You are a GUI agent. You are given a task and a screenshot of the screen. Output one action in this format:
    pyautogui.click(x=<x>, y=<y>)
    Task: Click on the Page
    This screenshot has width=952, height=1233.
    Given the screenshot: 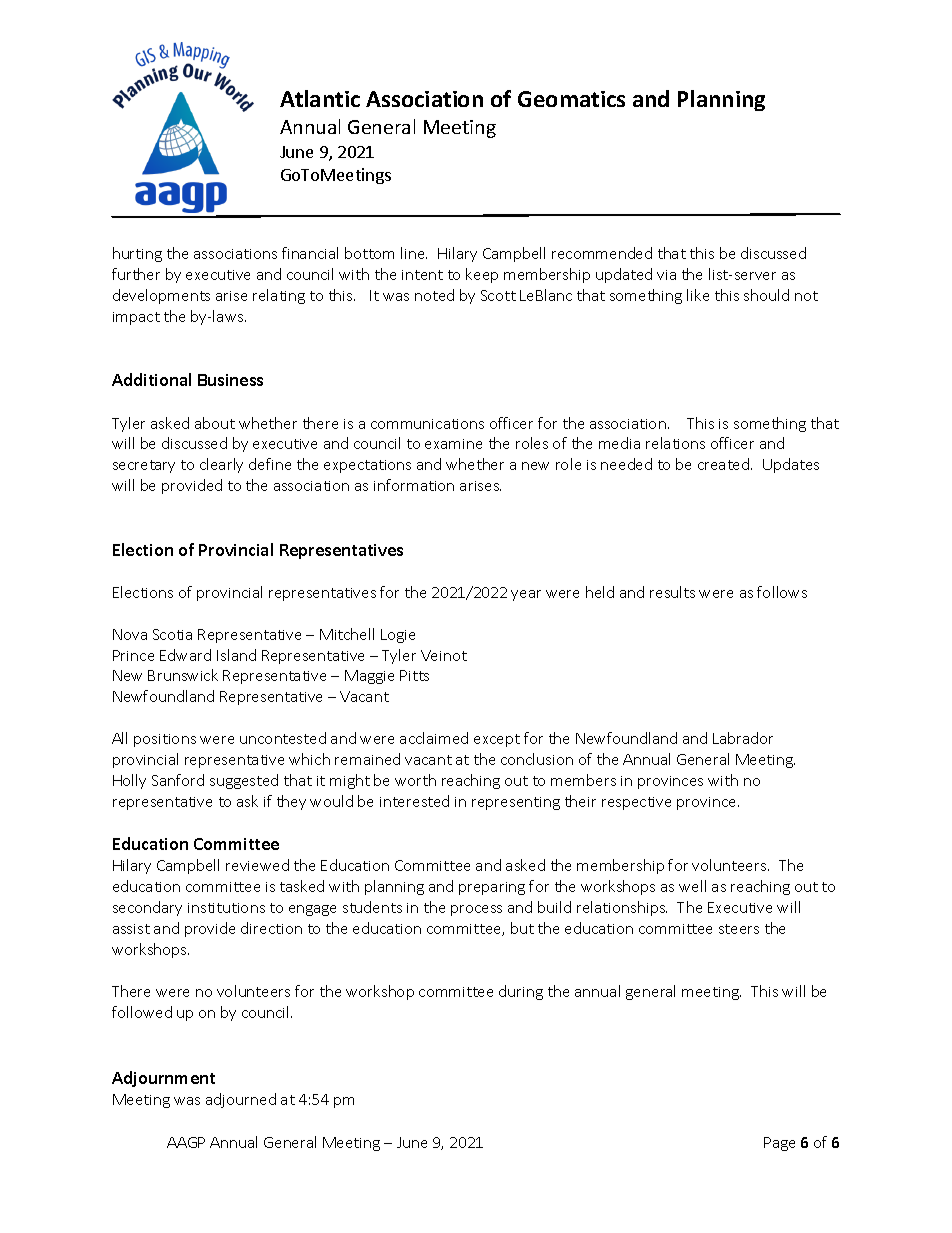 What is the action you would take?
    pyautogui.click(x=779, y=1144)
